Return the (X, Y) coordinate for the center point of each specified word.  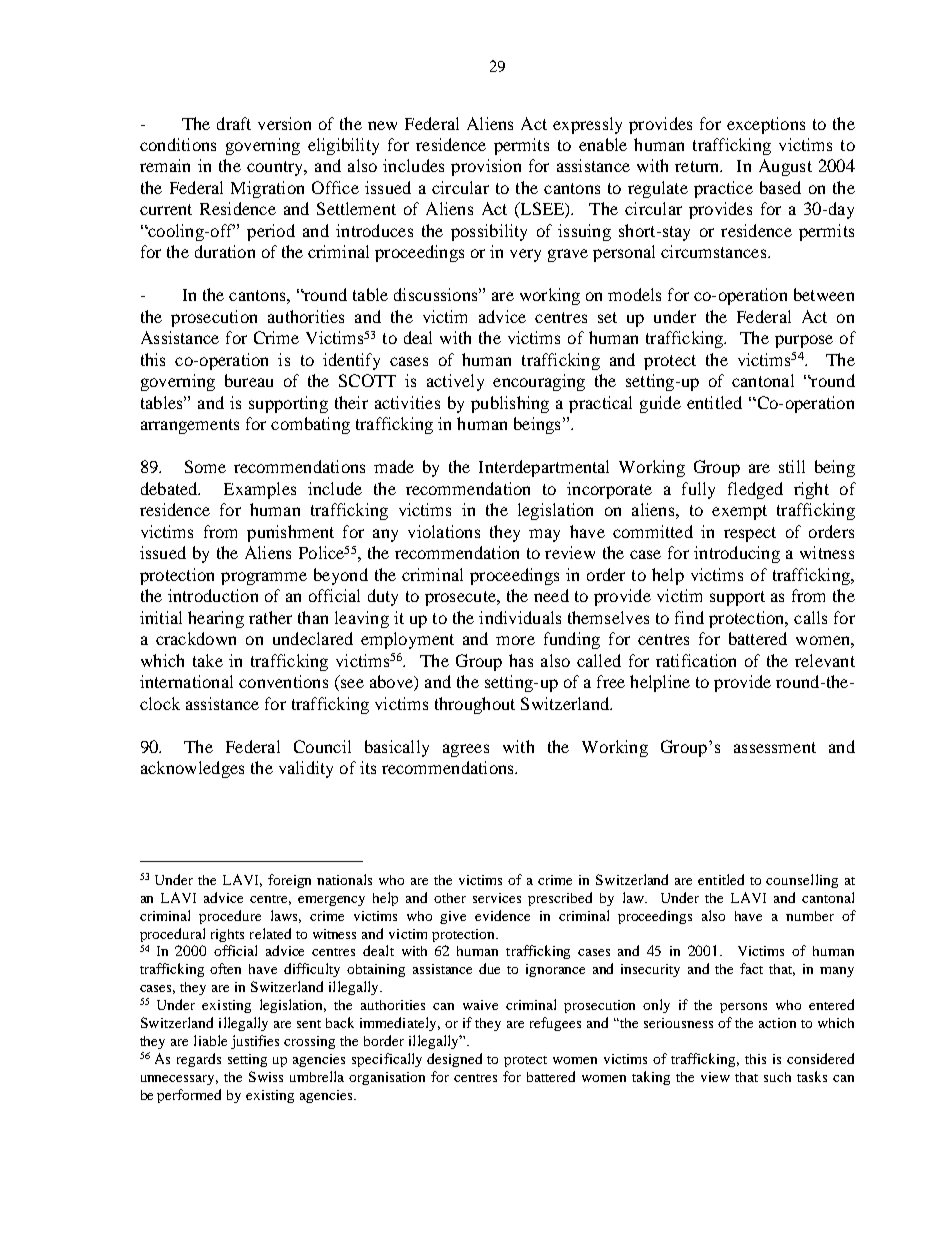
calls (810, 617)
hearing (216, 619)
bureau (249, 380)
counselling (802, 881)
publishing (510, 404)
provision (486, 167)
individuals (520, 617)
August (785, 167)
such (777, 1077)
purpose (804, 341)
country (276, 168)
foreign (289, 881)
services (497, 898)
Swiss (266, 1076)
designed (454, 1060)
